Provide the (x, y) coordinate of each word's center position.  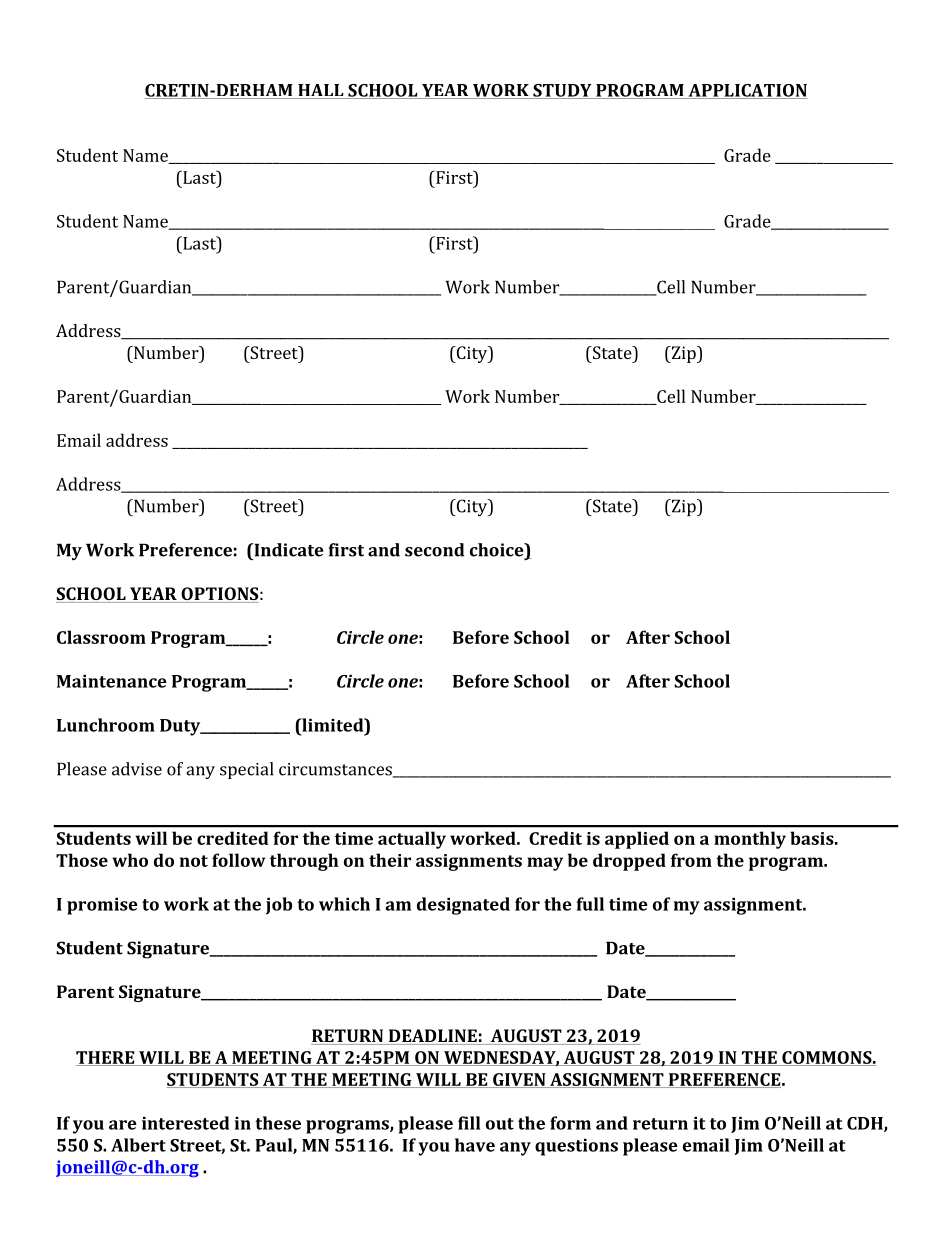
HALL (321, 91)
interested (185, 1123)
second (434, 550)
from (691, 860)
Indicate (287, 550)
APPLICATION (747, 91)
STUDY (562, 91)
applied (637, 840)
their (390, 860)
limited (333, 725)
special (246, 770)
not (194, 861)
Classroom (101, 637)
